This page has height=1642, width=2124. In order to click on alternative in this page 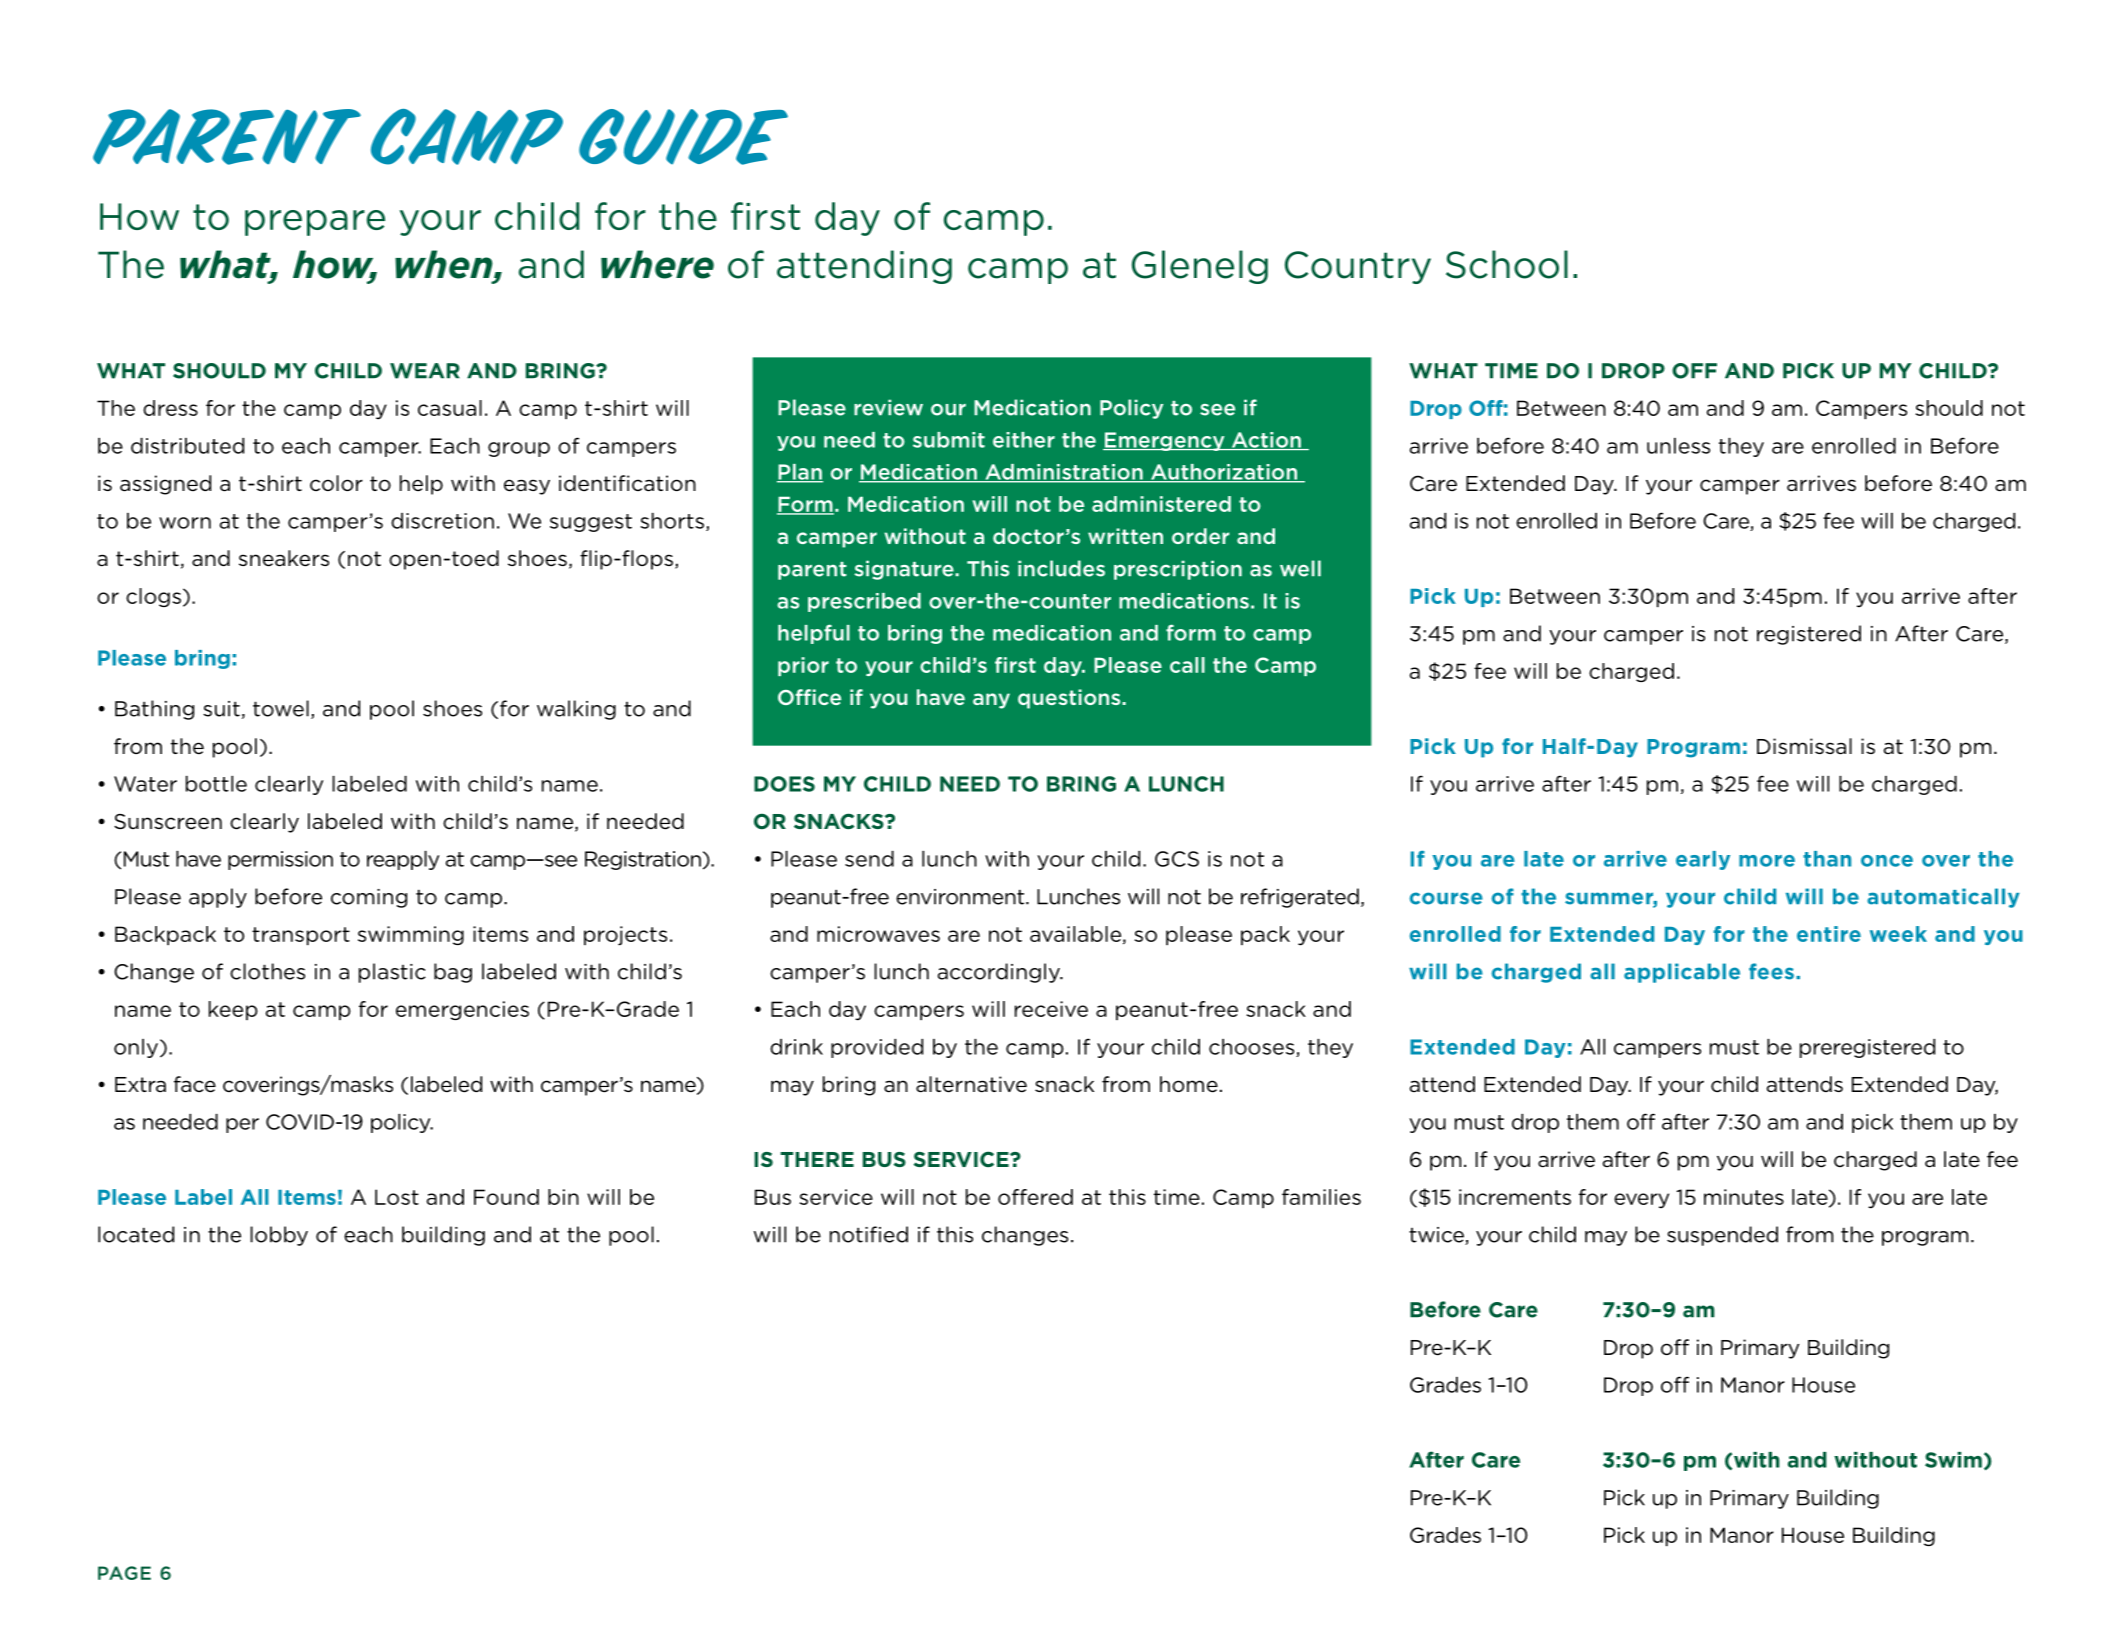, I will do `click(971, 1084)`.
